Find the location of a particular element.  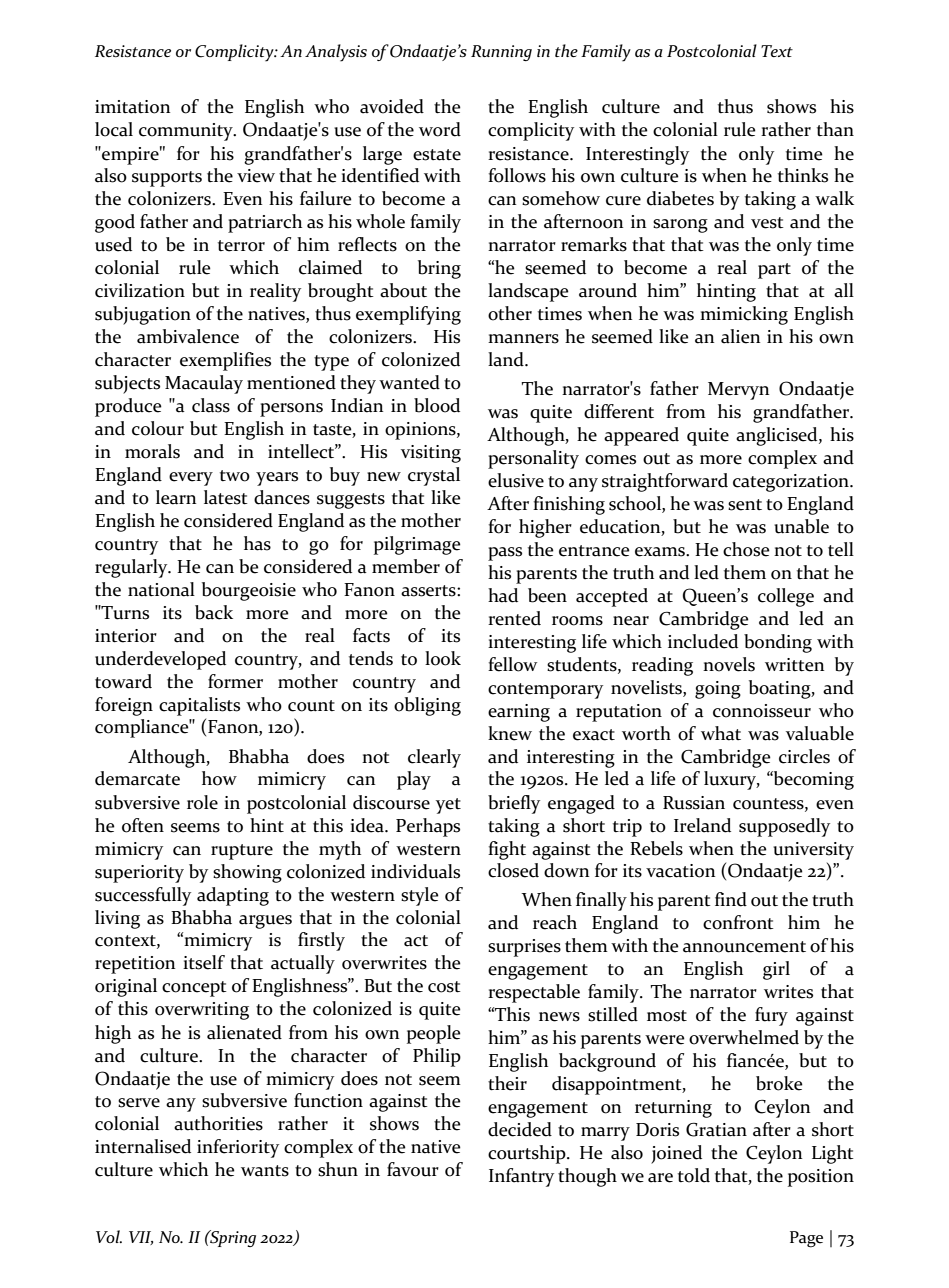

itself is located at coordinates (204, 962).
